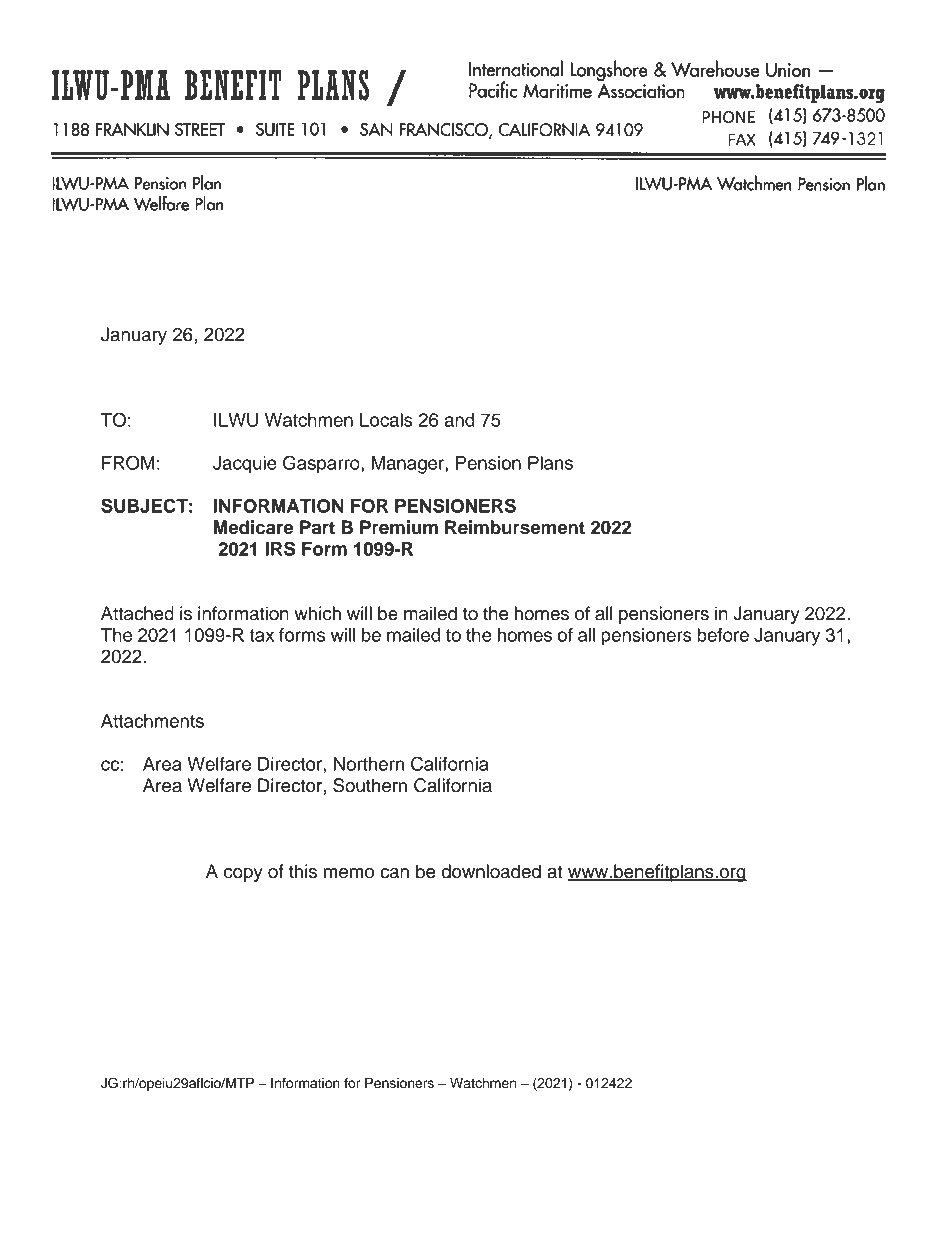 The height and width of the page is (1233, 952). Describe the element at coordinates (723, 635) in the page. I see `before` at that location.
